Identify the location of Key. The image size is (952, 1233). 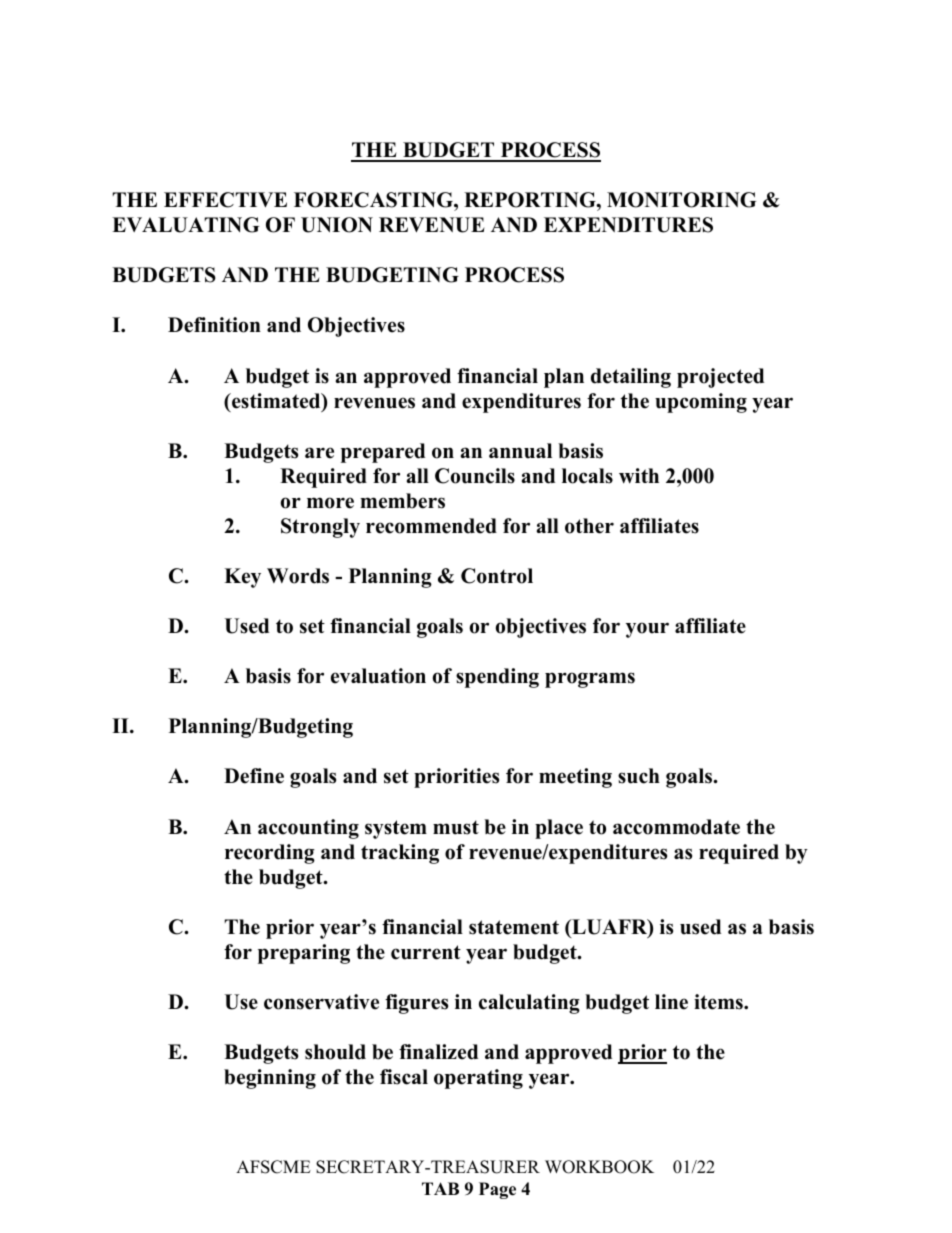
(242, 578).
